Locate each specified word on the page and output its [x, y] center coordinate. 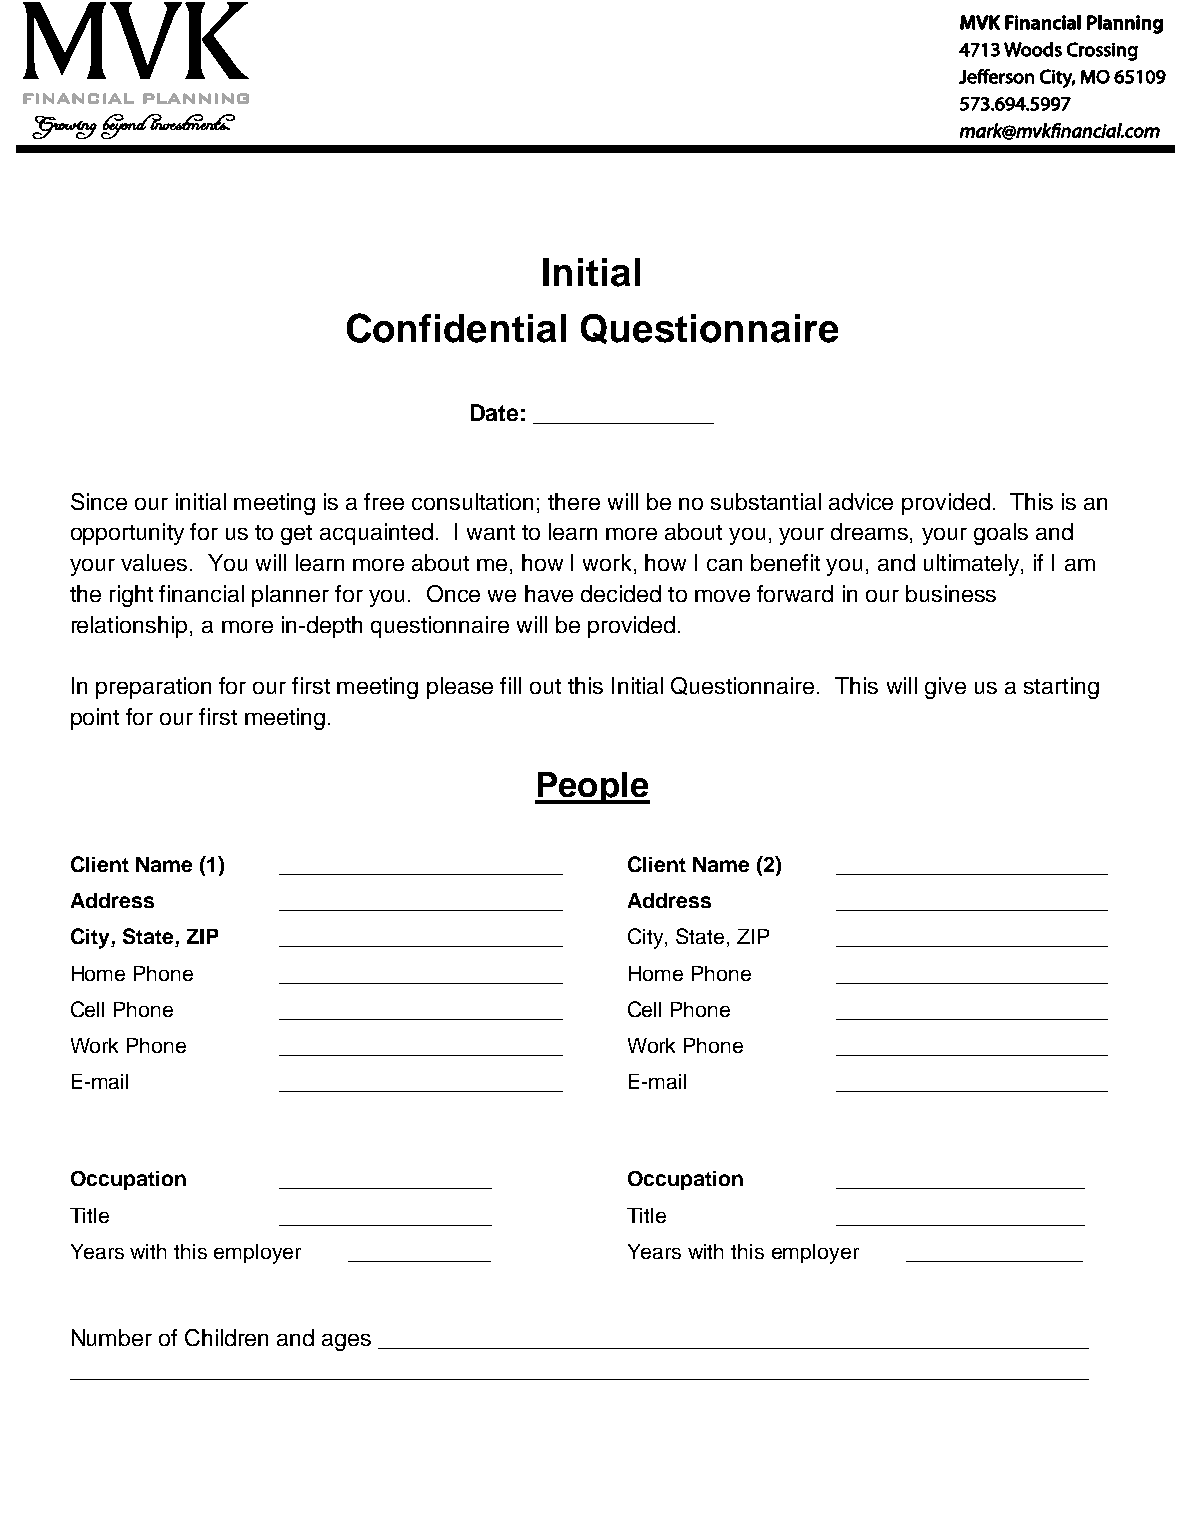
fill [510, 685]
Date [494, 412]
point [95, 719]
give [945, 688]
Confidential [456, 328]
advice [861, 501]
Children [226, 1337]
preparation [153, 688]
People [592, 788]
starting [1061, 688]
